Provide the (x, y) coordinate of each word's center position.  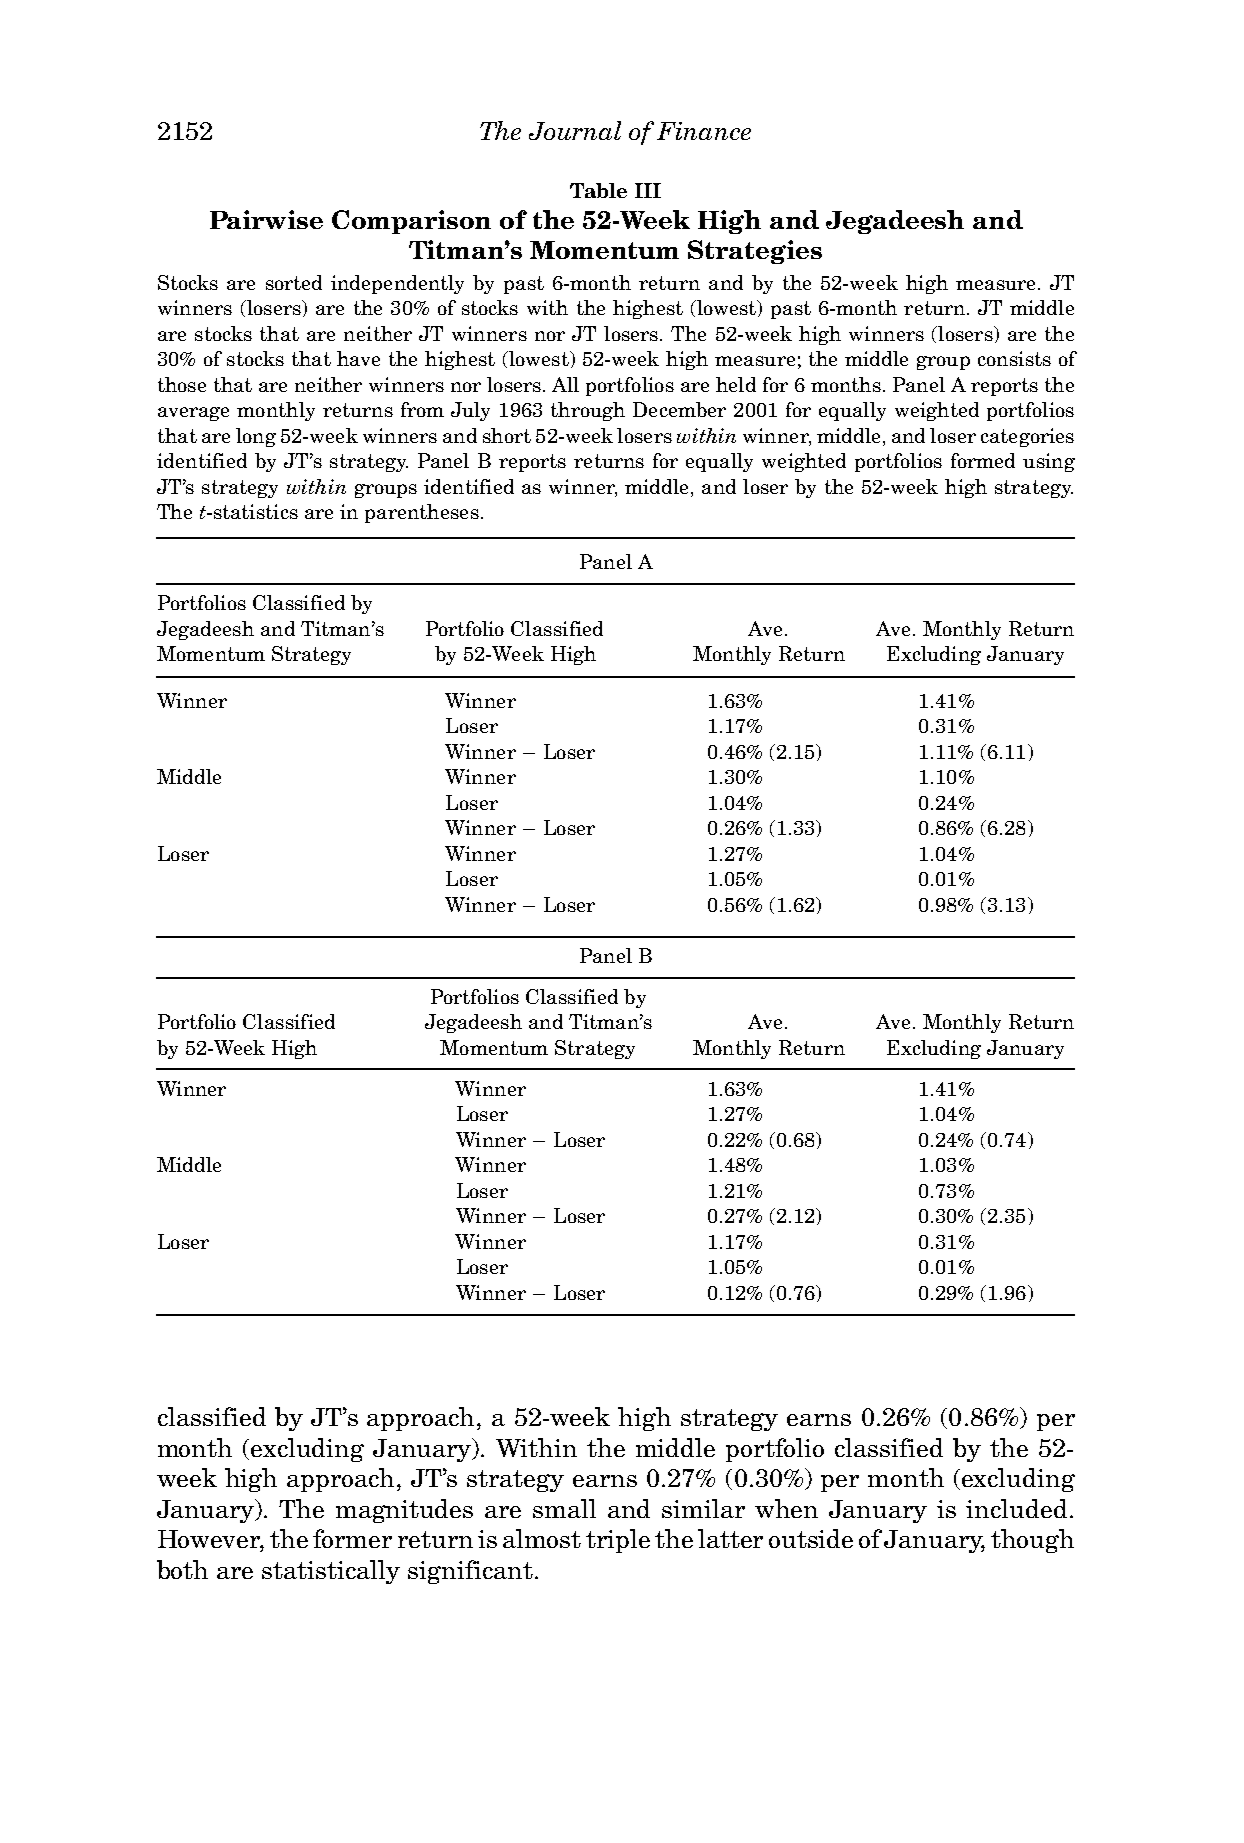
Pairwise (266, 219)
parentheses (422, 513)
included (1016, 1508)
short (507, 435)
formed (983, 460)
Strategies (755, 252)
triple (618, 1541)
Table (598, 190)
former (352, 1538)
